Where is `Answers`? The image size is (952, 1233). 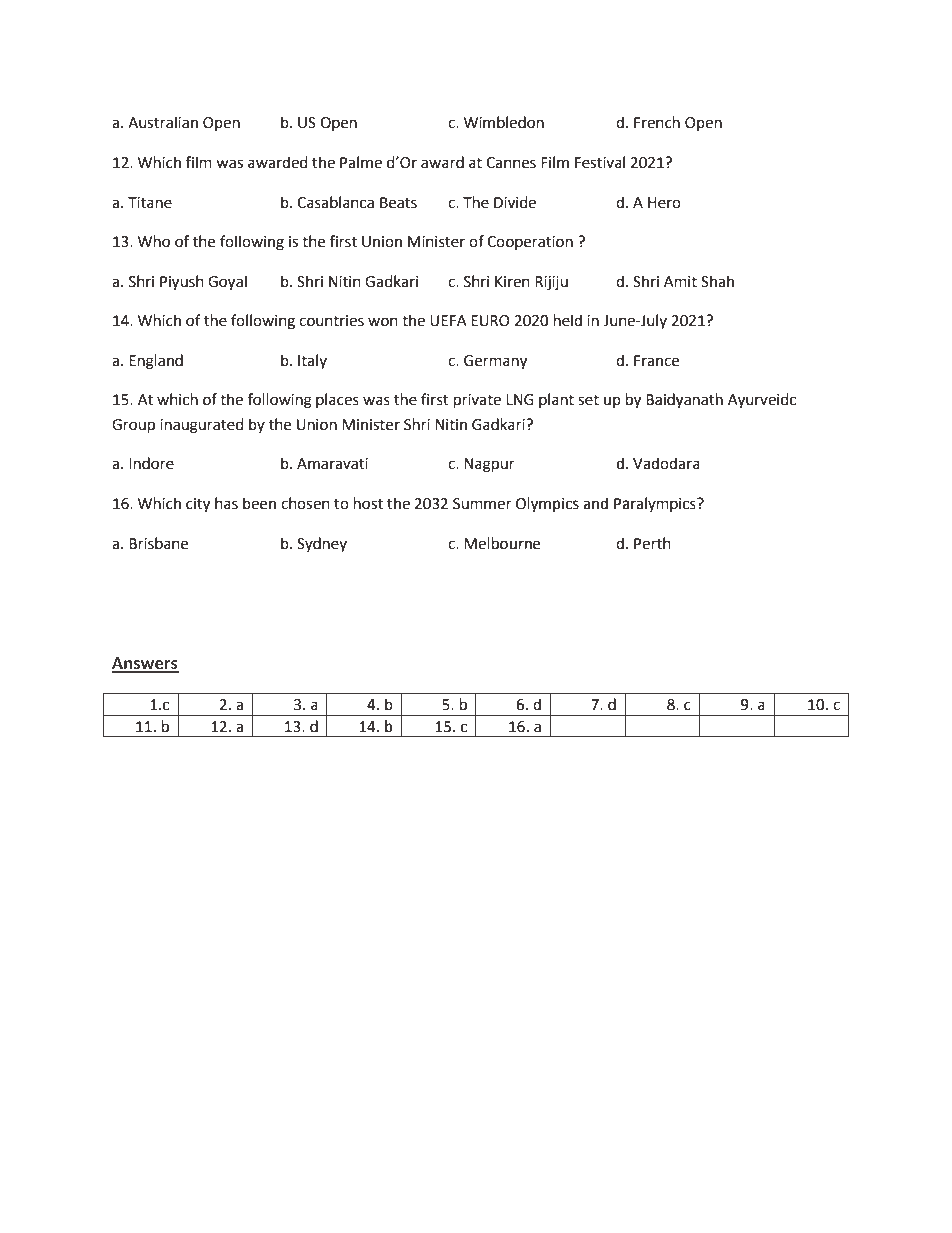 Answers is located at coordinates (145, 664).
